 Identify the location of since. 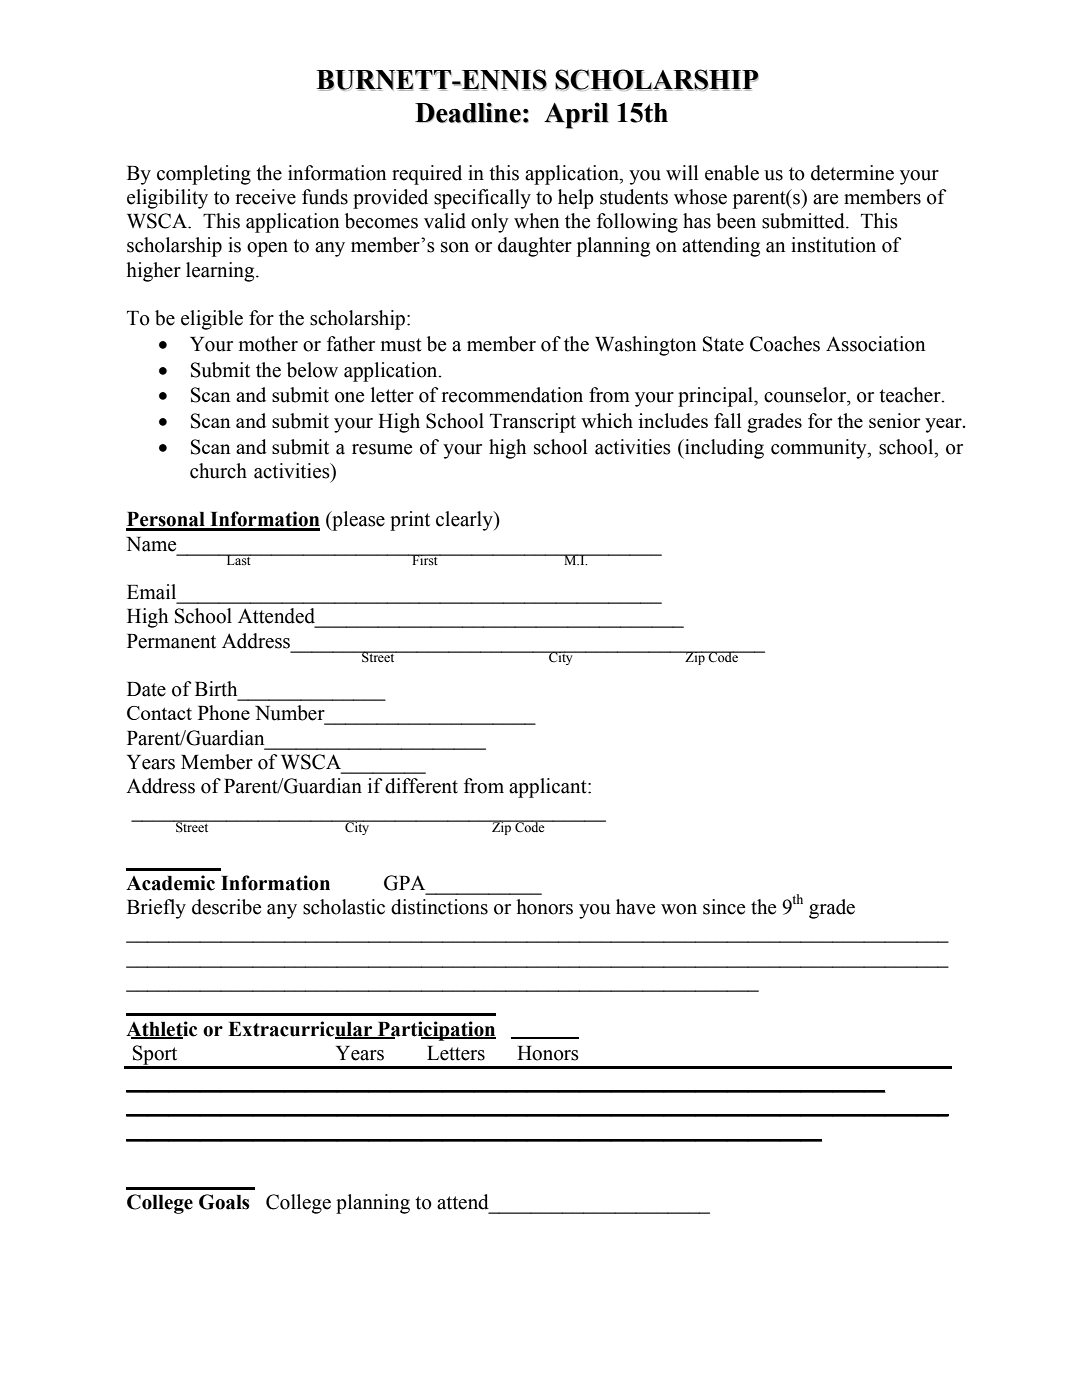
(724, 907).
